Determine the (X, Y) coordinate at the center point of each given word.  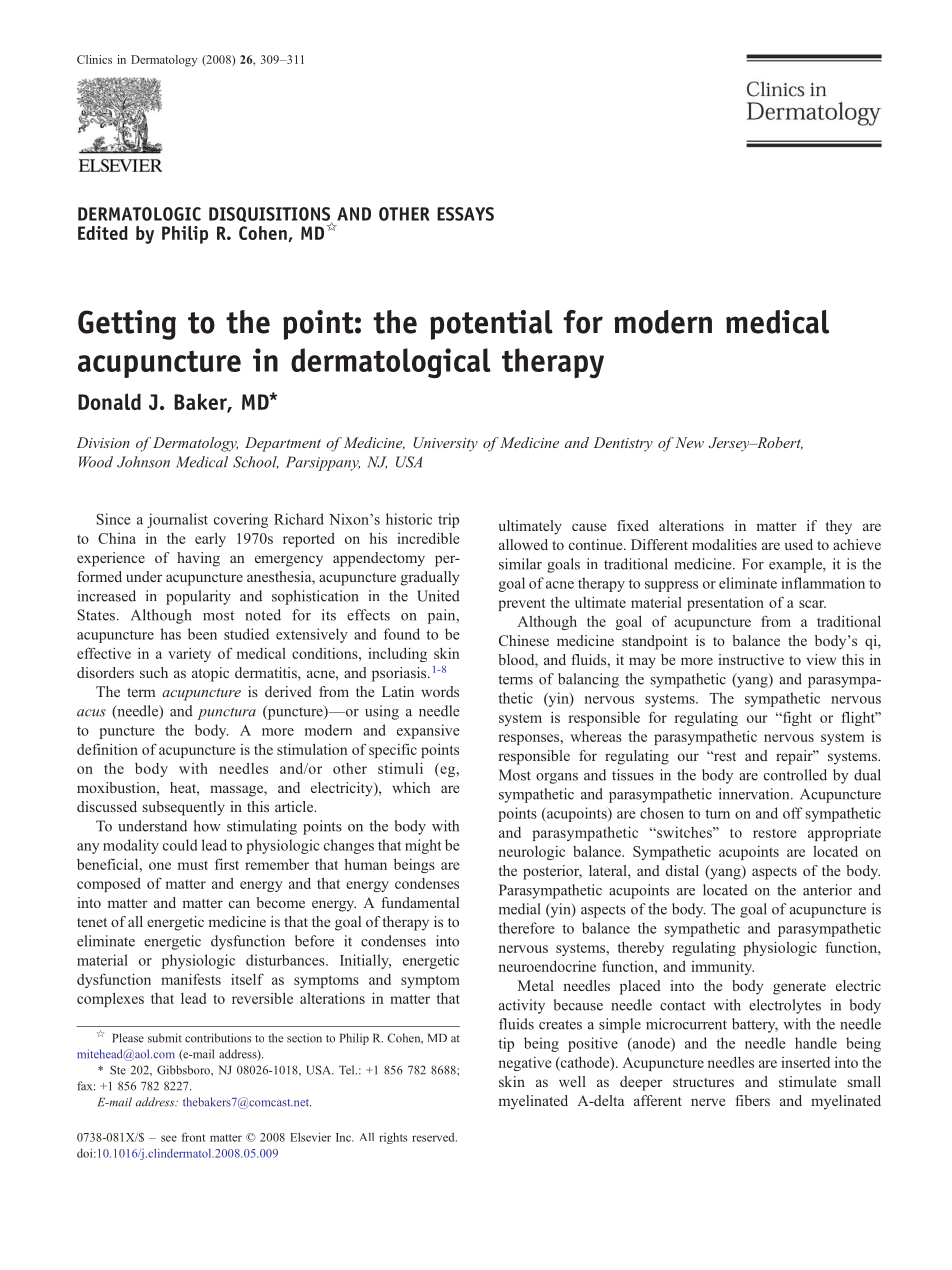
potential (491, 325)
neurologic (531, 853)
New (688, 442)
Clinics (94, 59)
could (180, 845)
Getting (127, 325)
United (438, 596)
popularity (198, 597)
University (445, 444)
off (793, 813)
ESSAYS (465, 214)
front (193, 1137)
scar (812, 604)
